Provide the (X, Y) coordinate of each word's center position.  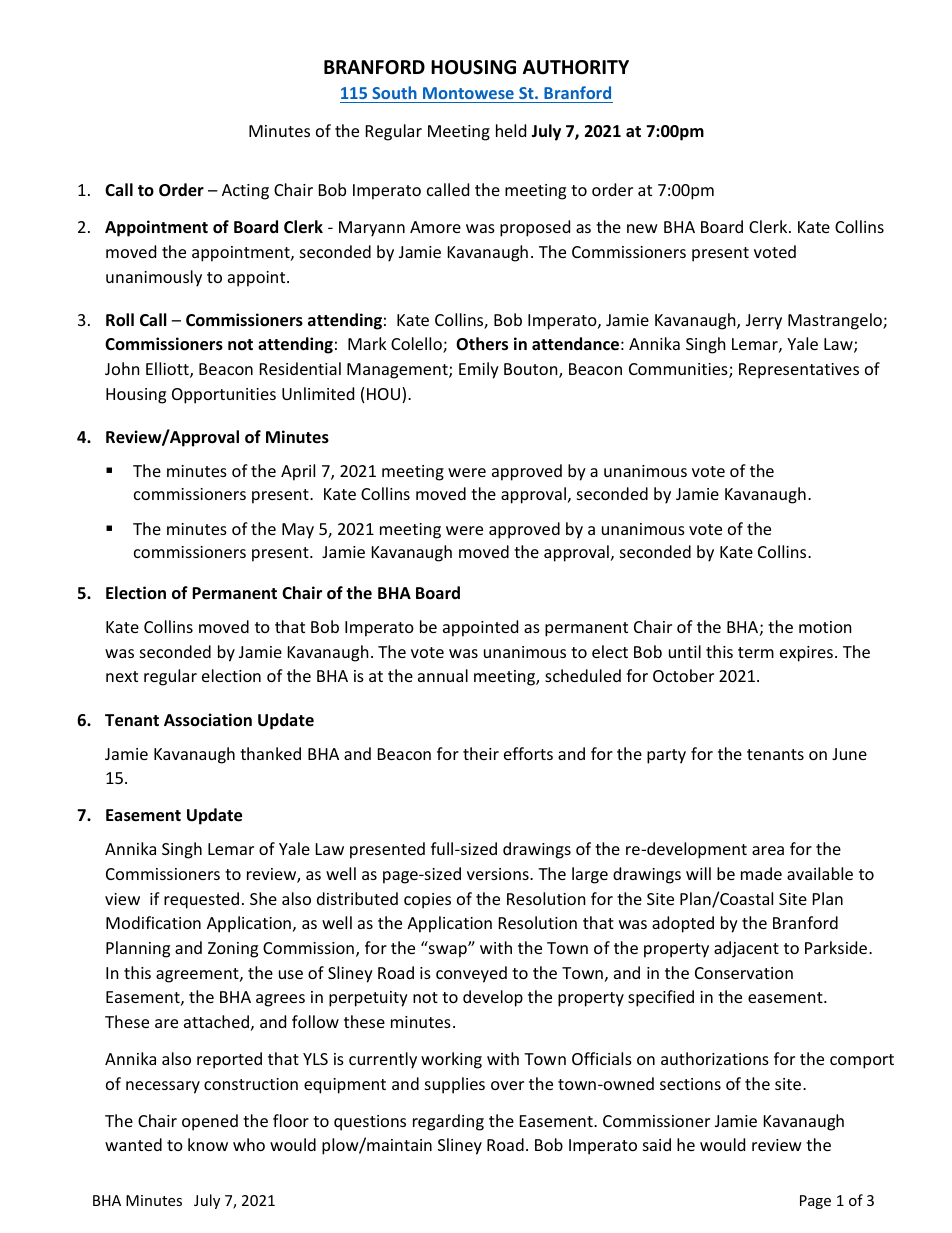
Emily (479, 370)
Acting (245, 192)
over (507, 1085)
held (511, 130)
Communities (679, 370)
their (481, 753)
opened (210, 1122)
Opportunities (224, 396)
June (849, 754)
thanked (270, 753)
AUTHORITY (576, 67)
